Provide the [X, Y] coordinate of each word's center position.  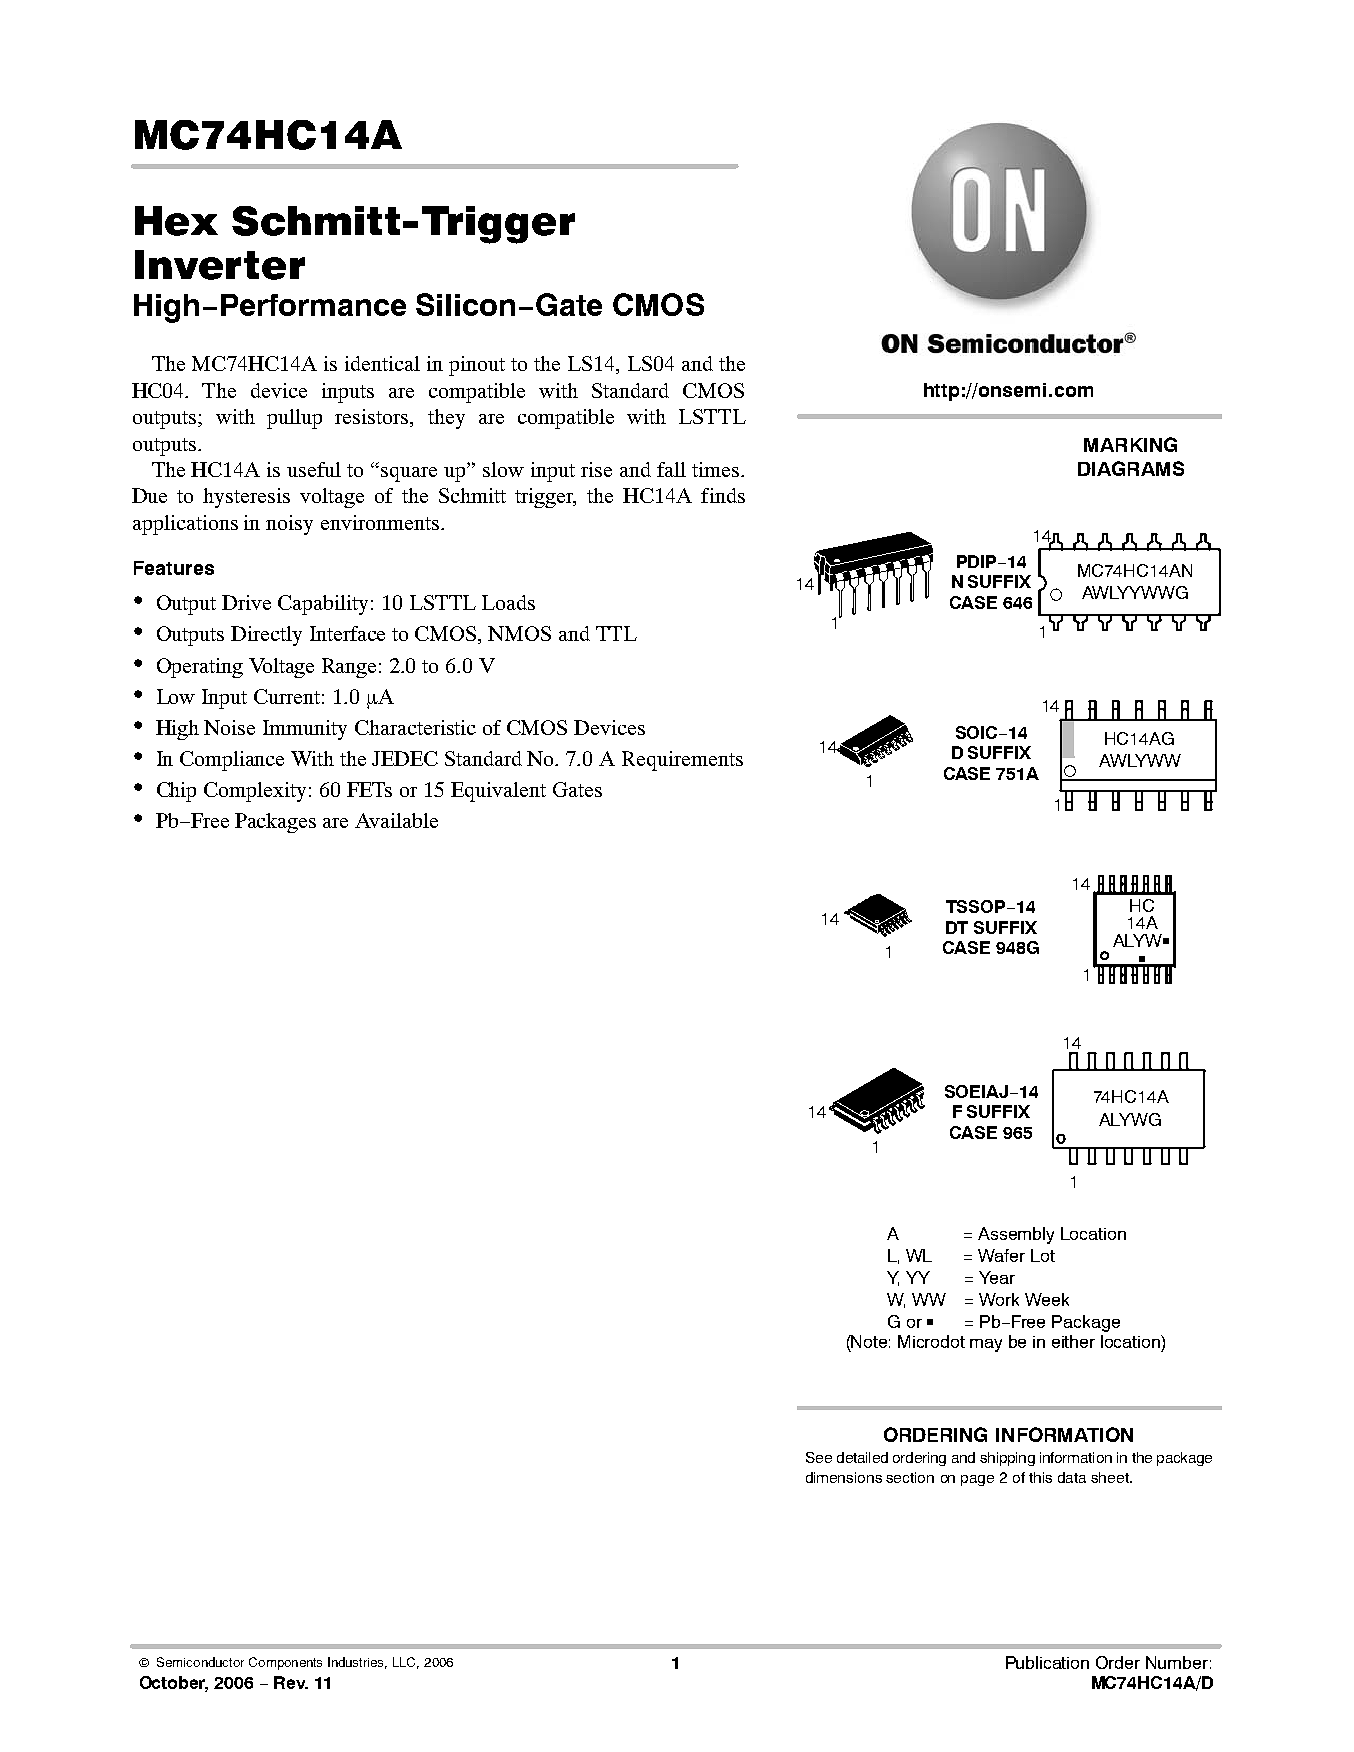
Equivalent [498, 792]
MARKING [1130, 444]
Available [396, 820]
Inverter [220, 265]
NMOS [519, 633]
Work [999, 1299]
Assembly [1016, 1235]
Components [285, 1663]
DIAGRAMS [1131, 468]
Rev [291, 1682]
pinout [477, 366]
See [819, 1457]
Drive [246, 602]
